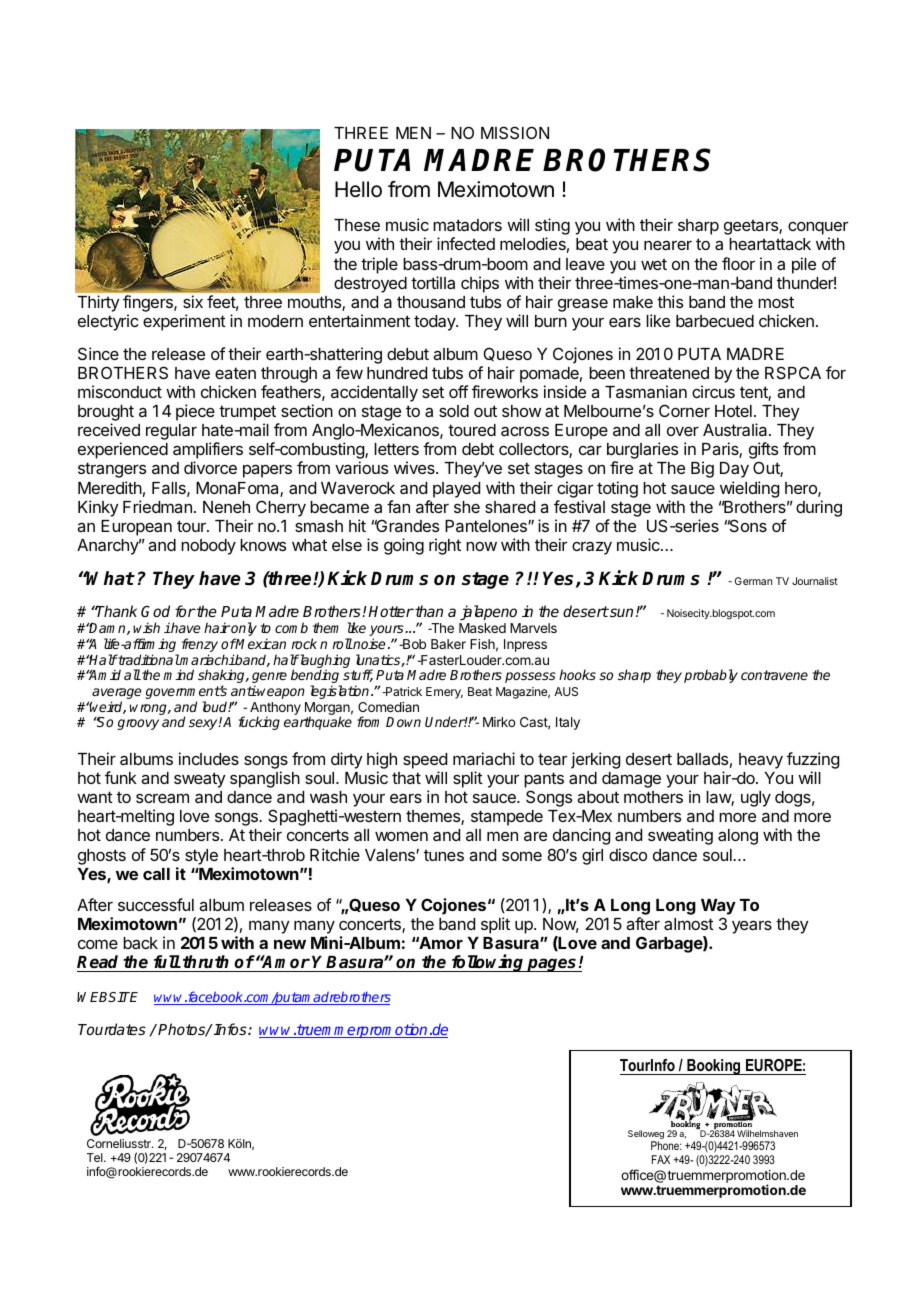 This image has width=924, height=1308. What do you see at coordinates (733, 411) in the image?
I see `Hotel` at bounding box center [733, 411].
